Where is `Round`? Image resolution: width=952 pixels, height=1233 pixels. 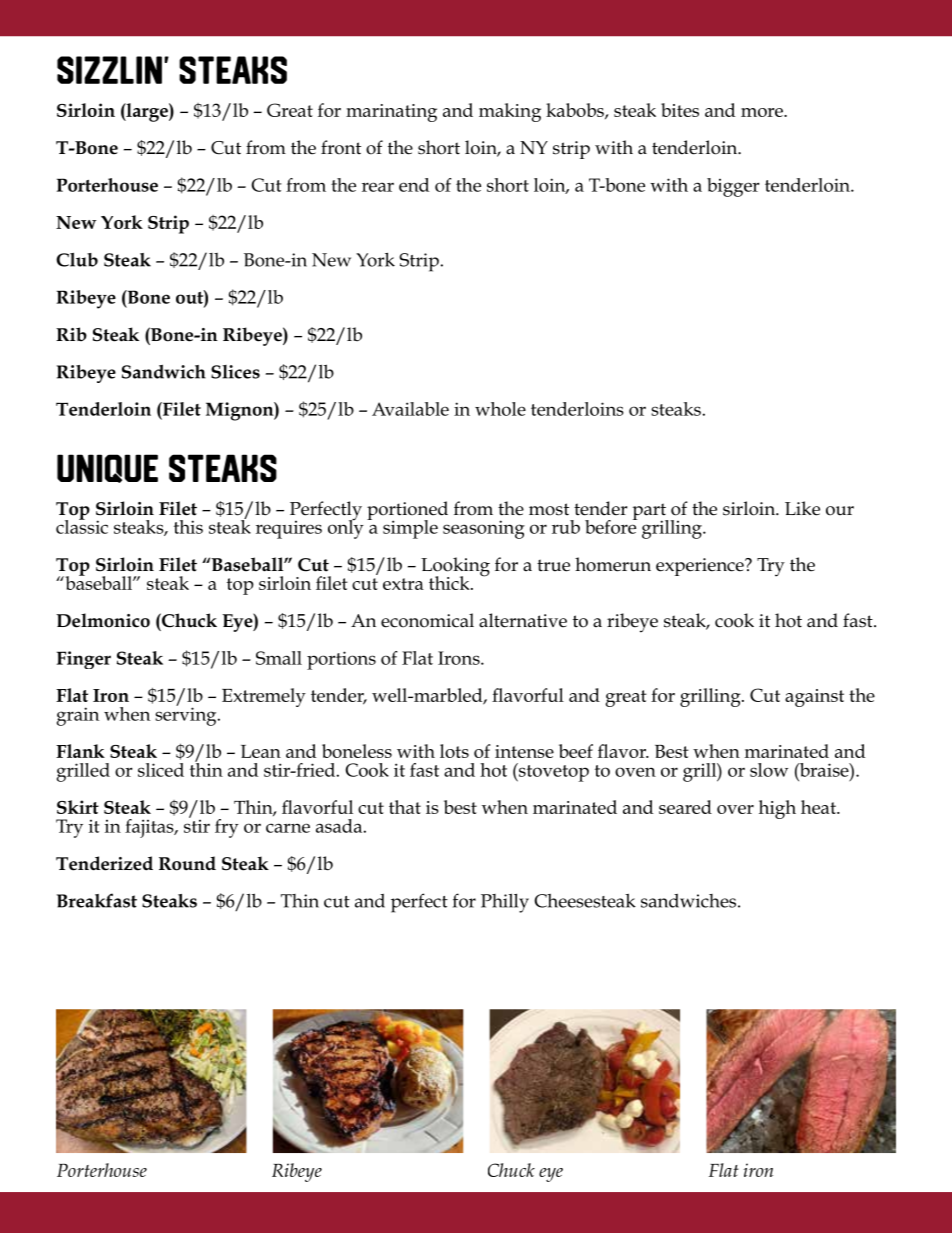 Round is located at coordinates (187, 863).
